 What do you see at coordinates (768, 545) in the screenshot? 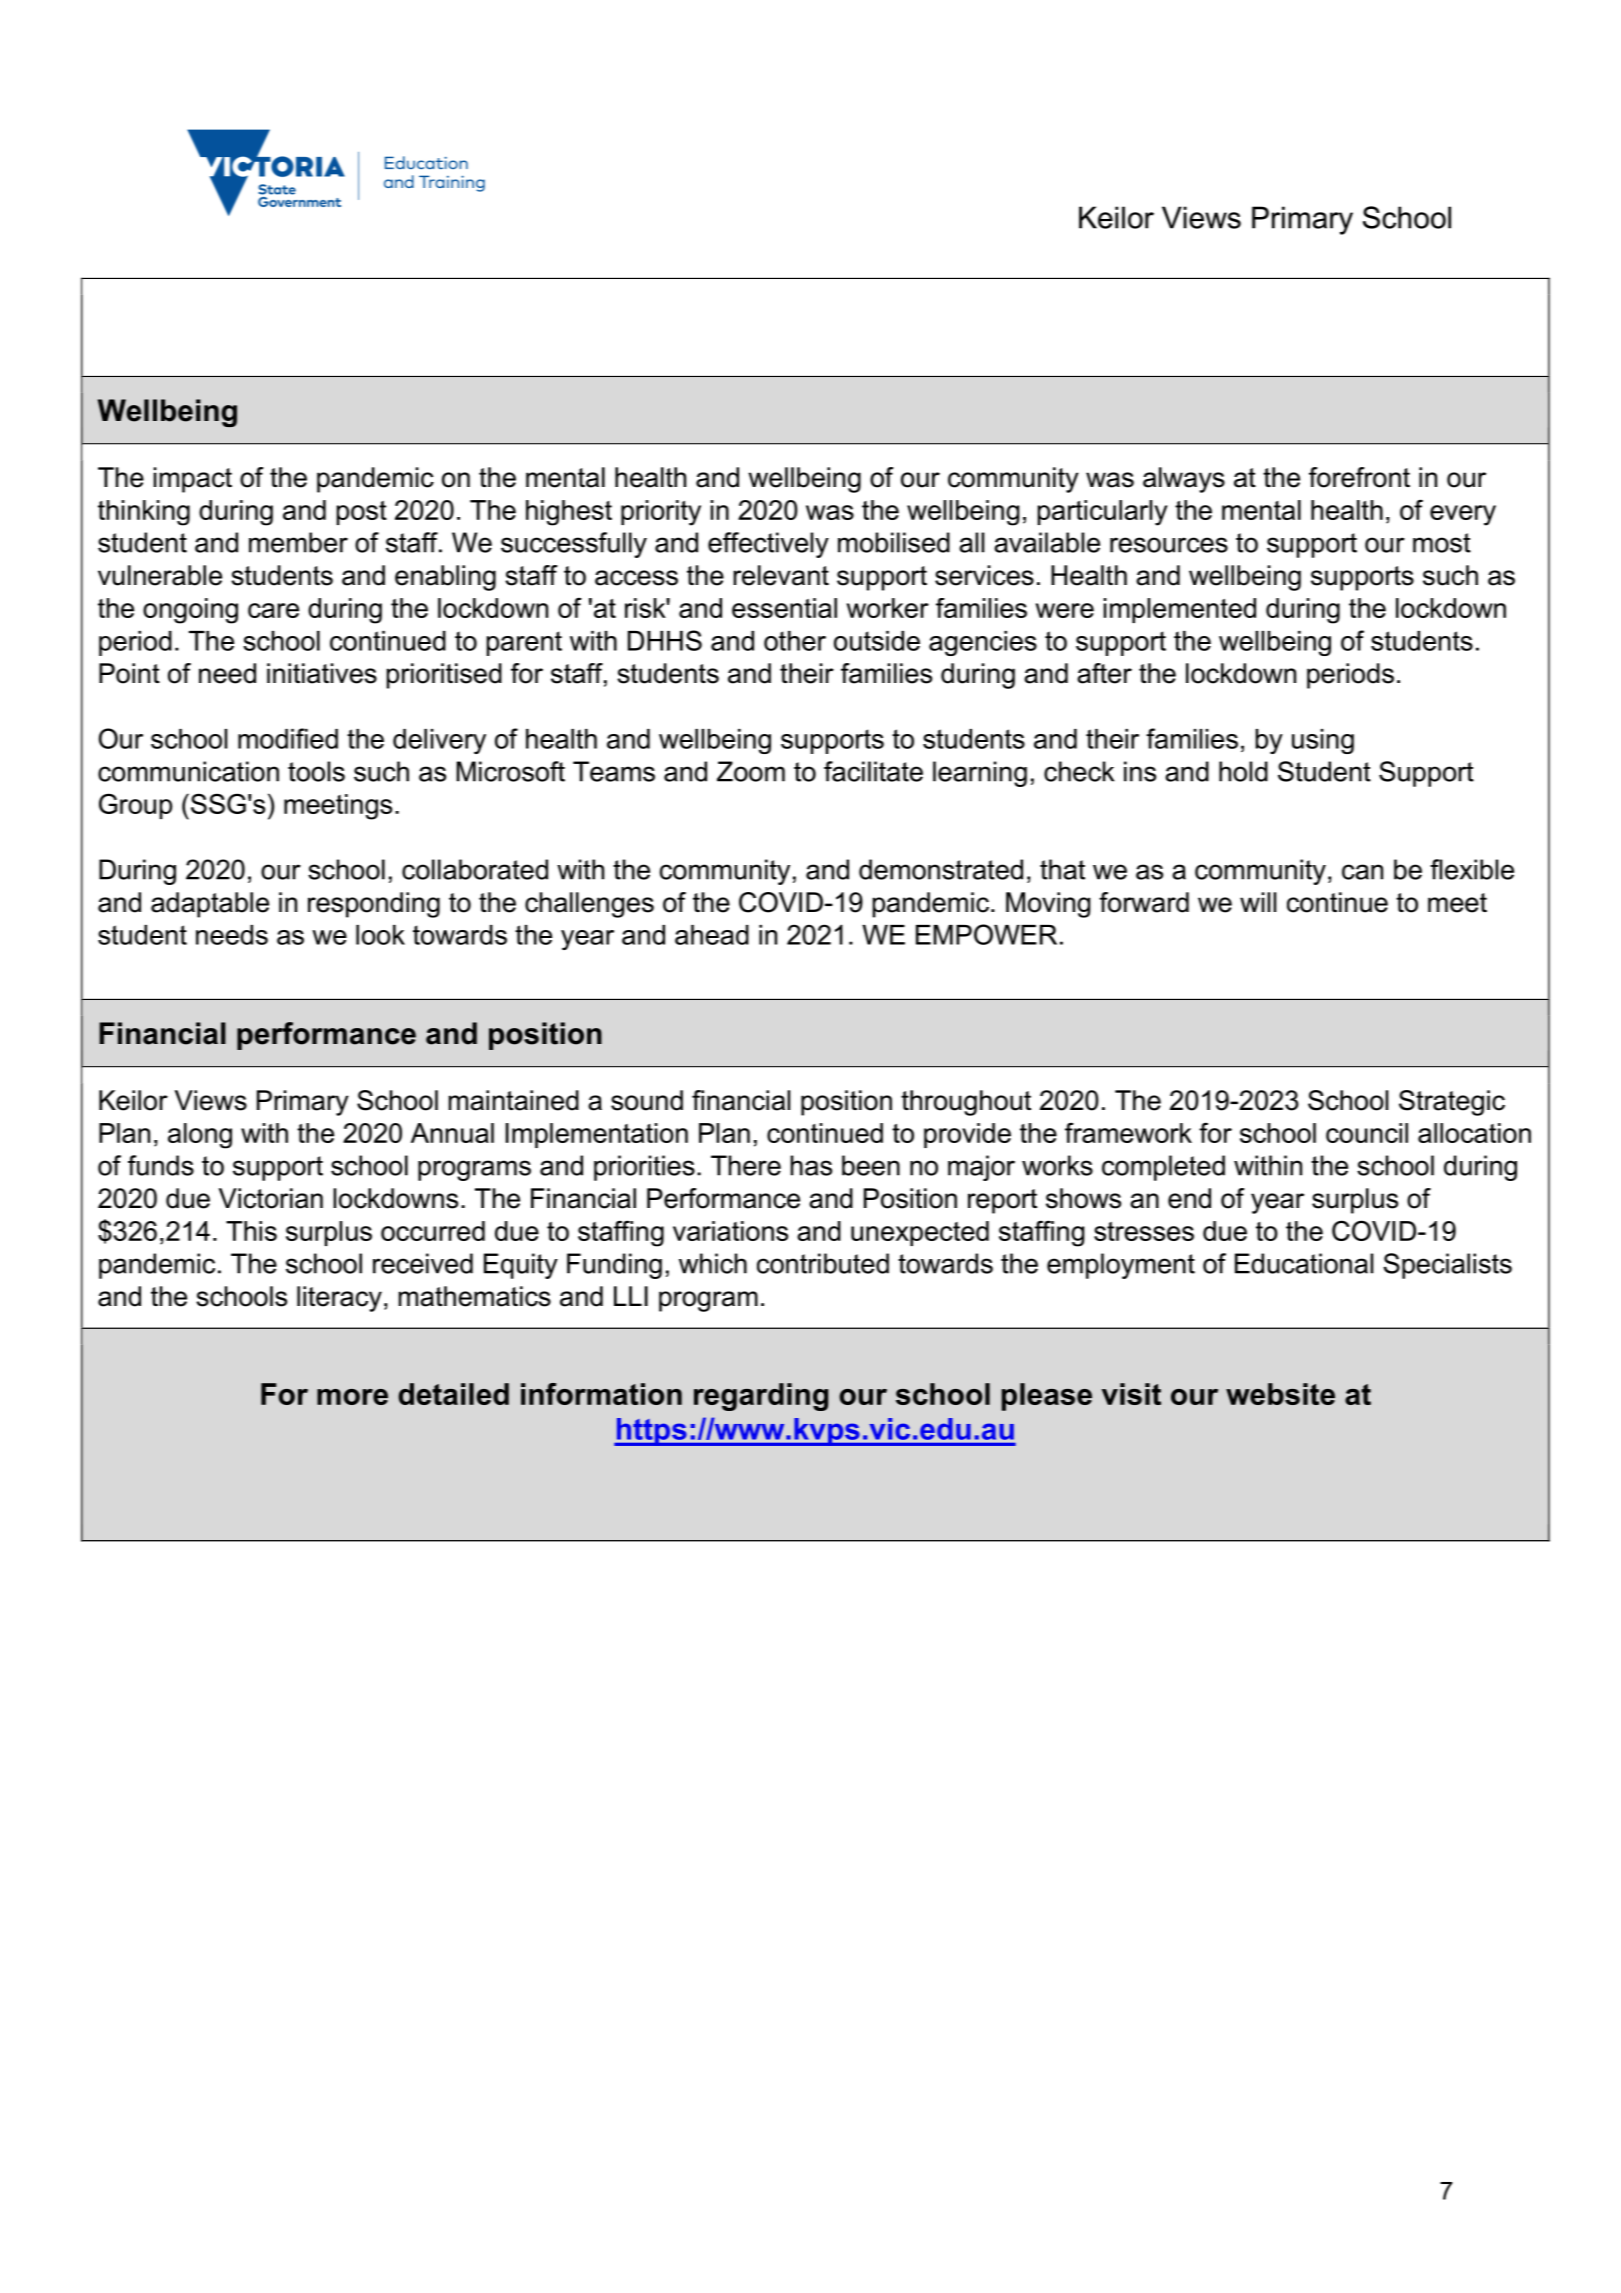
I see `effectively` at bounding box center [768, 545].
